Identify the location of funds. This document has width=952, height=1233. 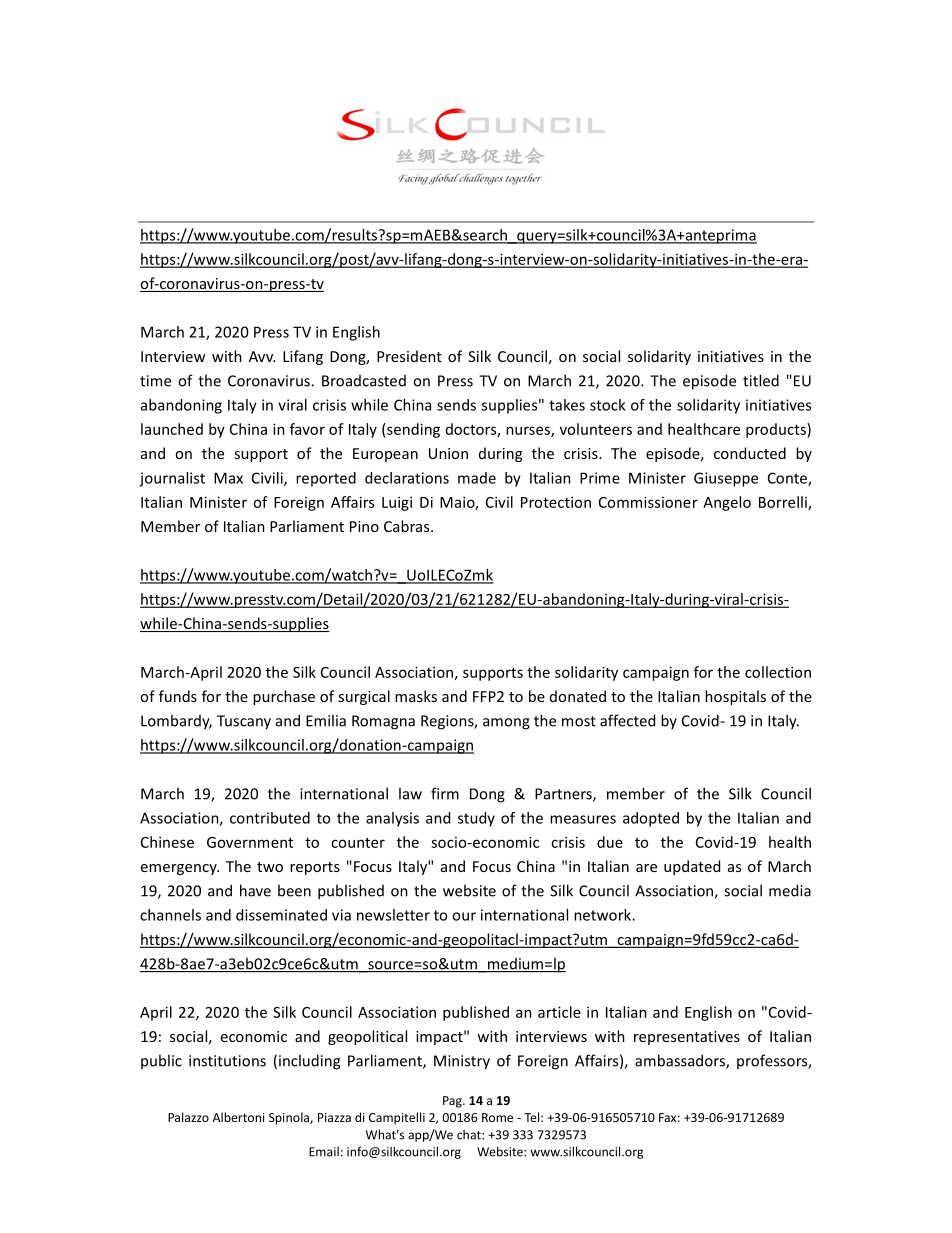
(178, 696).
